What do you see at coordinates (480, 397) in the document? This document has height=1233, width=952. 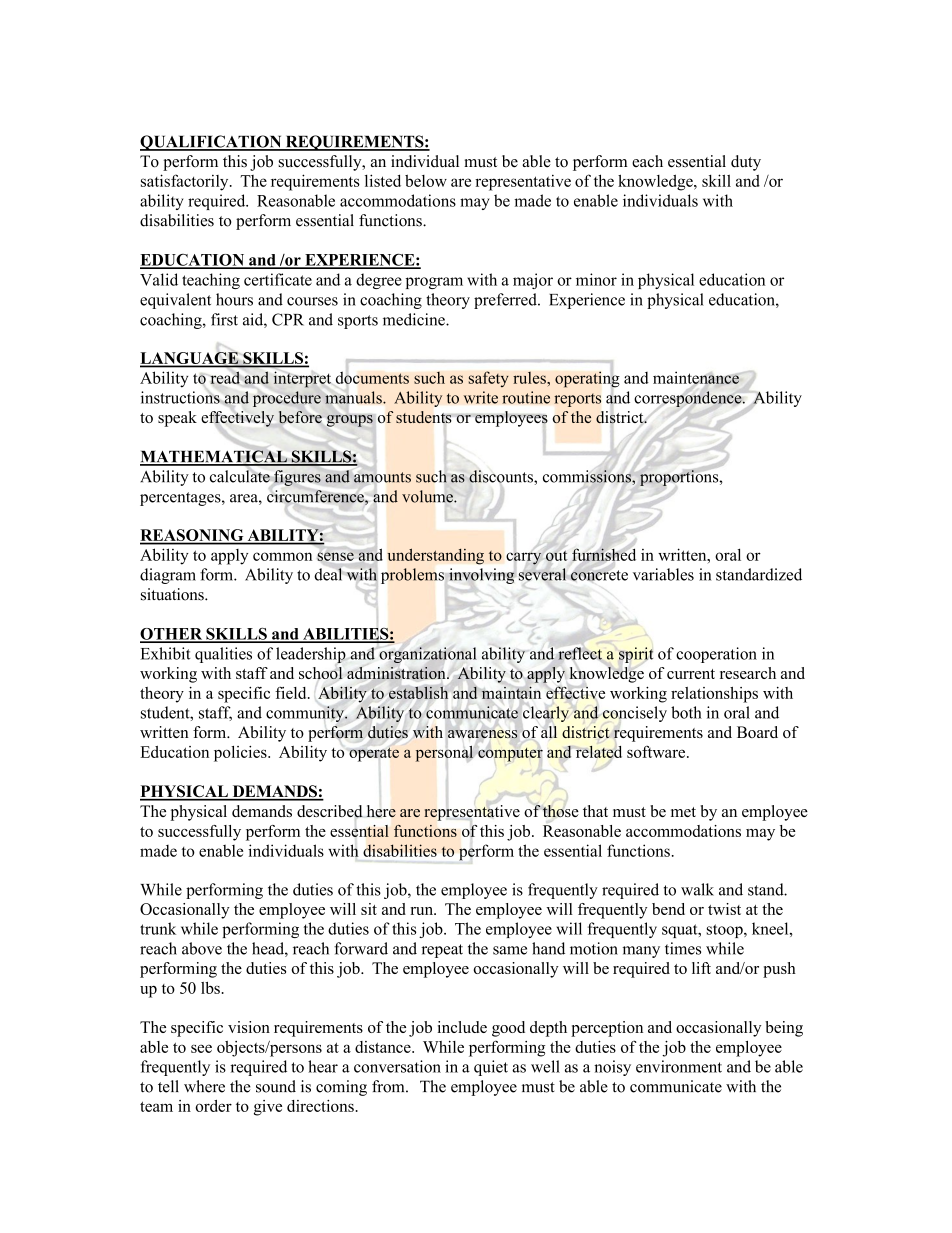 I see `write` at bounding box center [480, 397].
